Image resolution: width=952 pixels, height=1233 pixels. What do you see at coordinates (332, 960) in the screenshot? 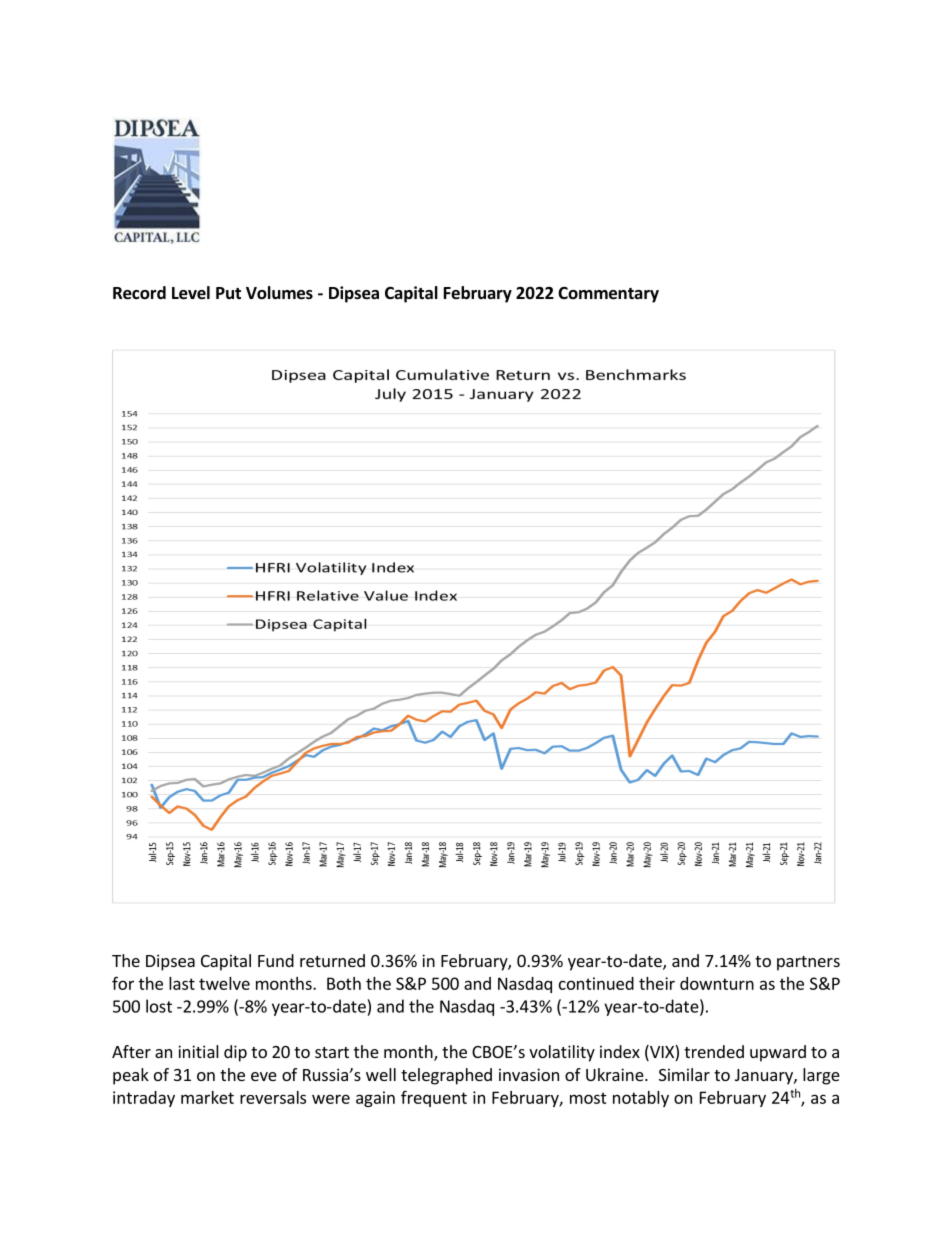
I see `returned` at bounding box center [332, 960].
